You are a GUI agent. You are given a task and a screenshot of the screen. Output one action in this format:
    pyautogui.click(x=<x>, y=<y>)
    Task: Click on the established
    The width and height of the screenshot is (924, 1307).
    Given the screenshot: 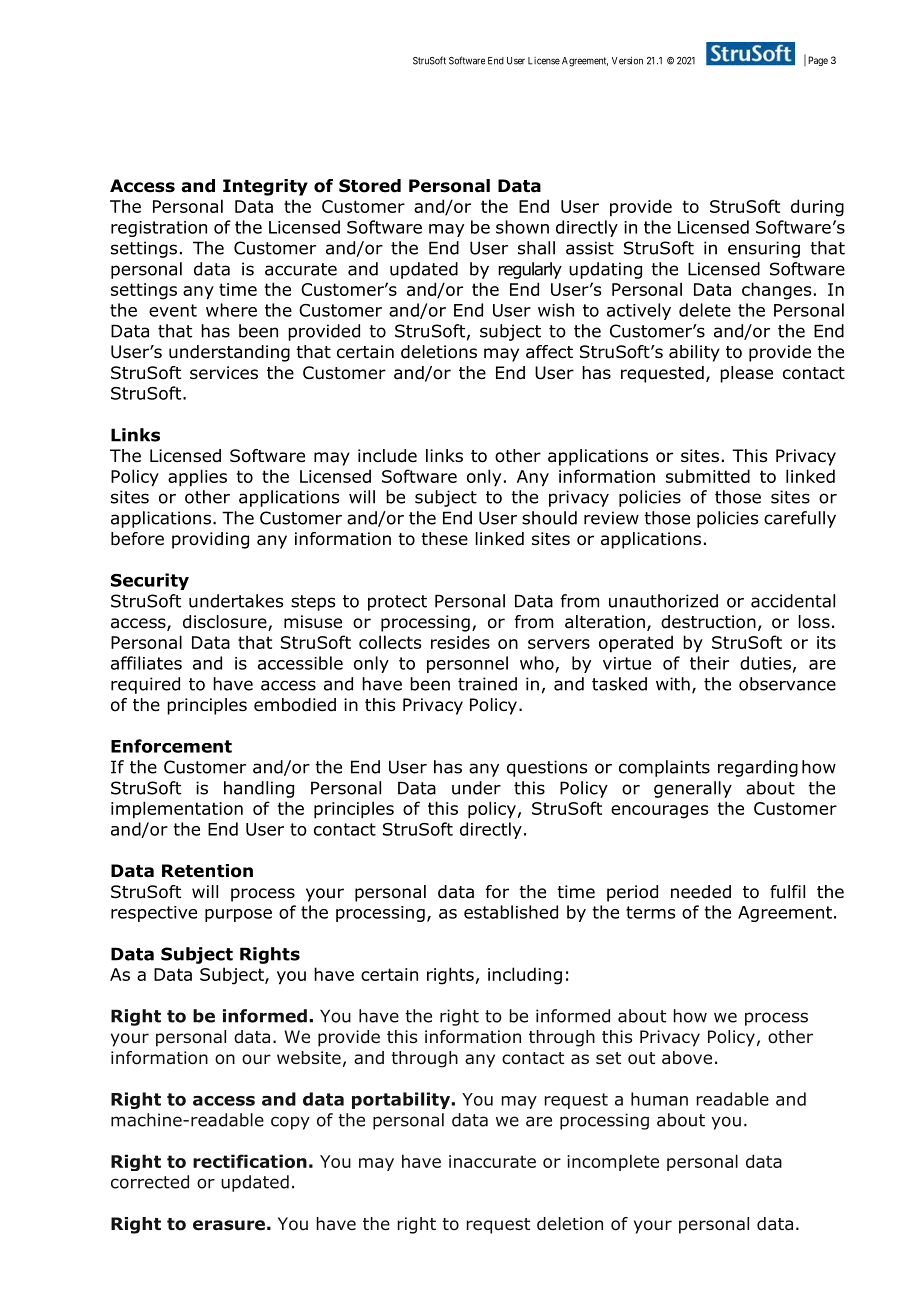 What is the action you would take?
    pyautogui.click(x=511, y=912)
